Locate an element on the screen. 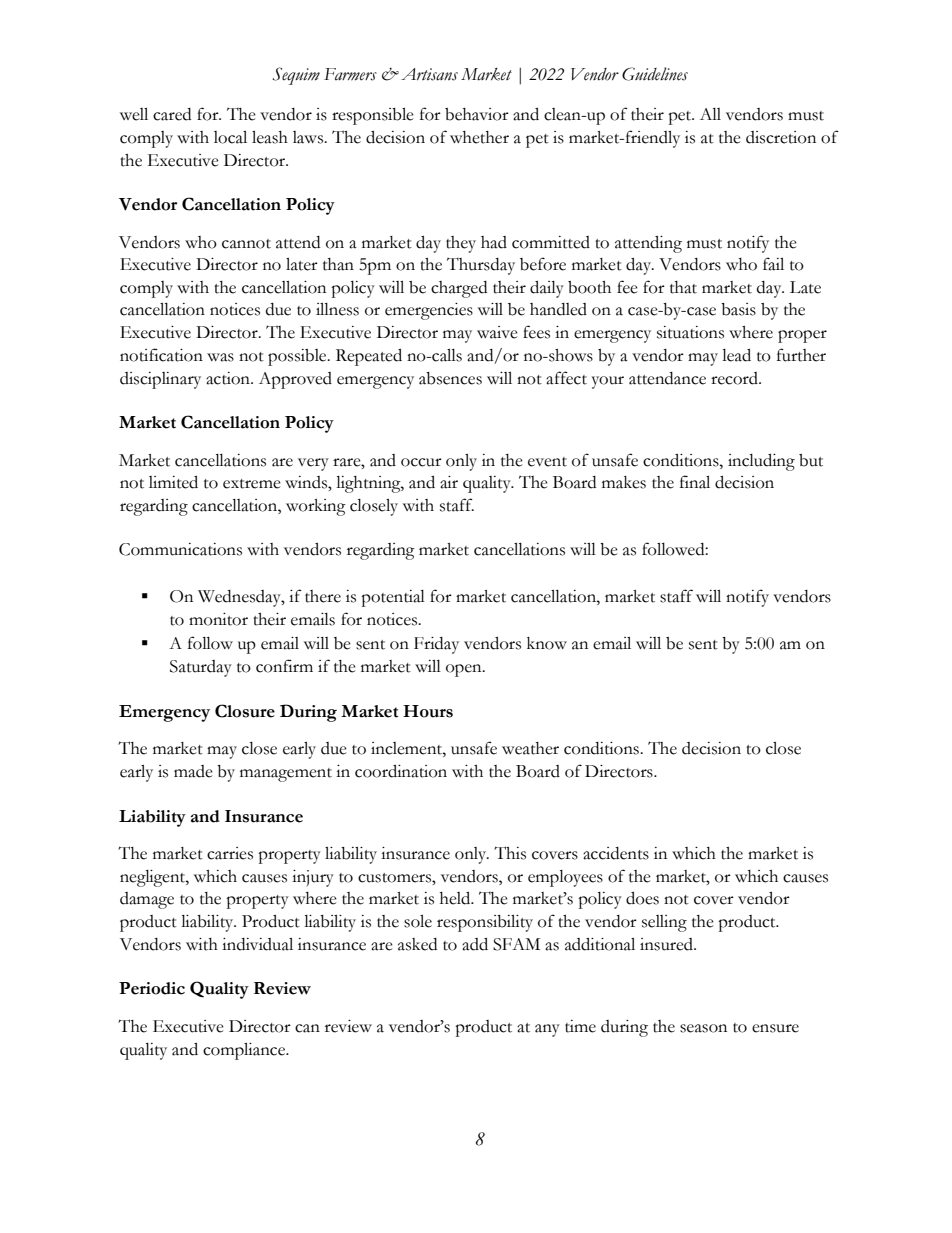 This screenshot has width=952, height=1233. any is located at coordinates (547, 1030).
